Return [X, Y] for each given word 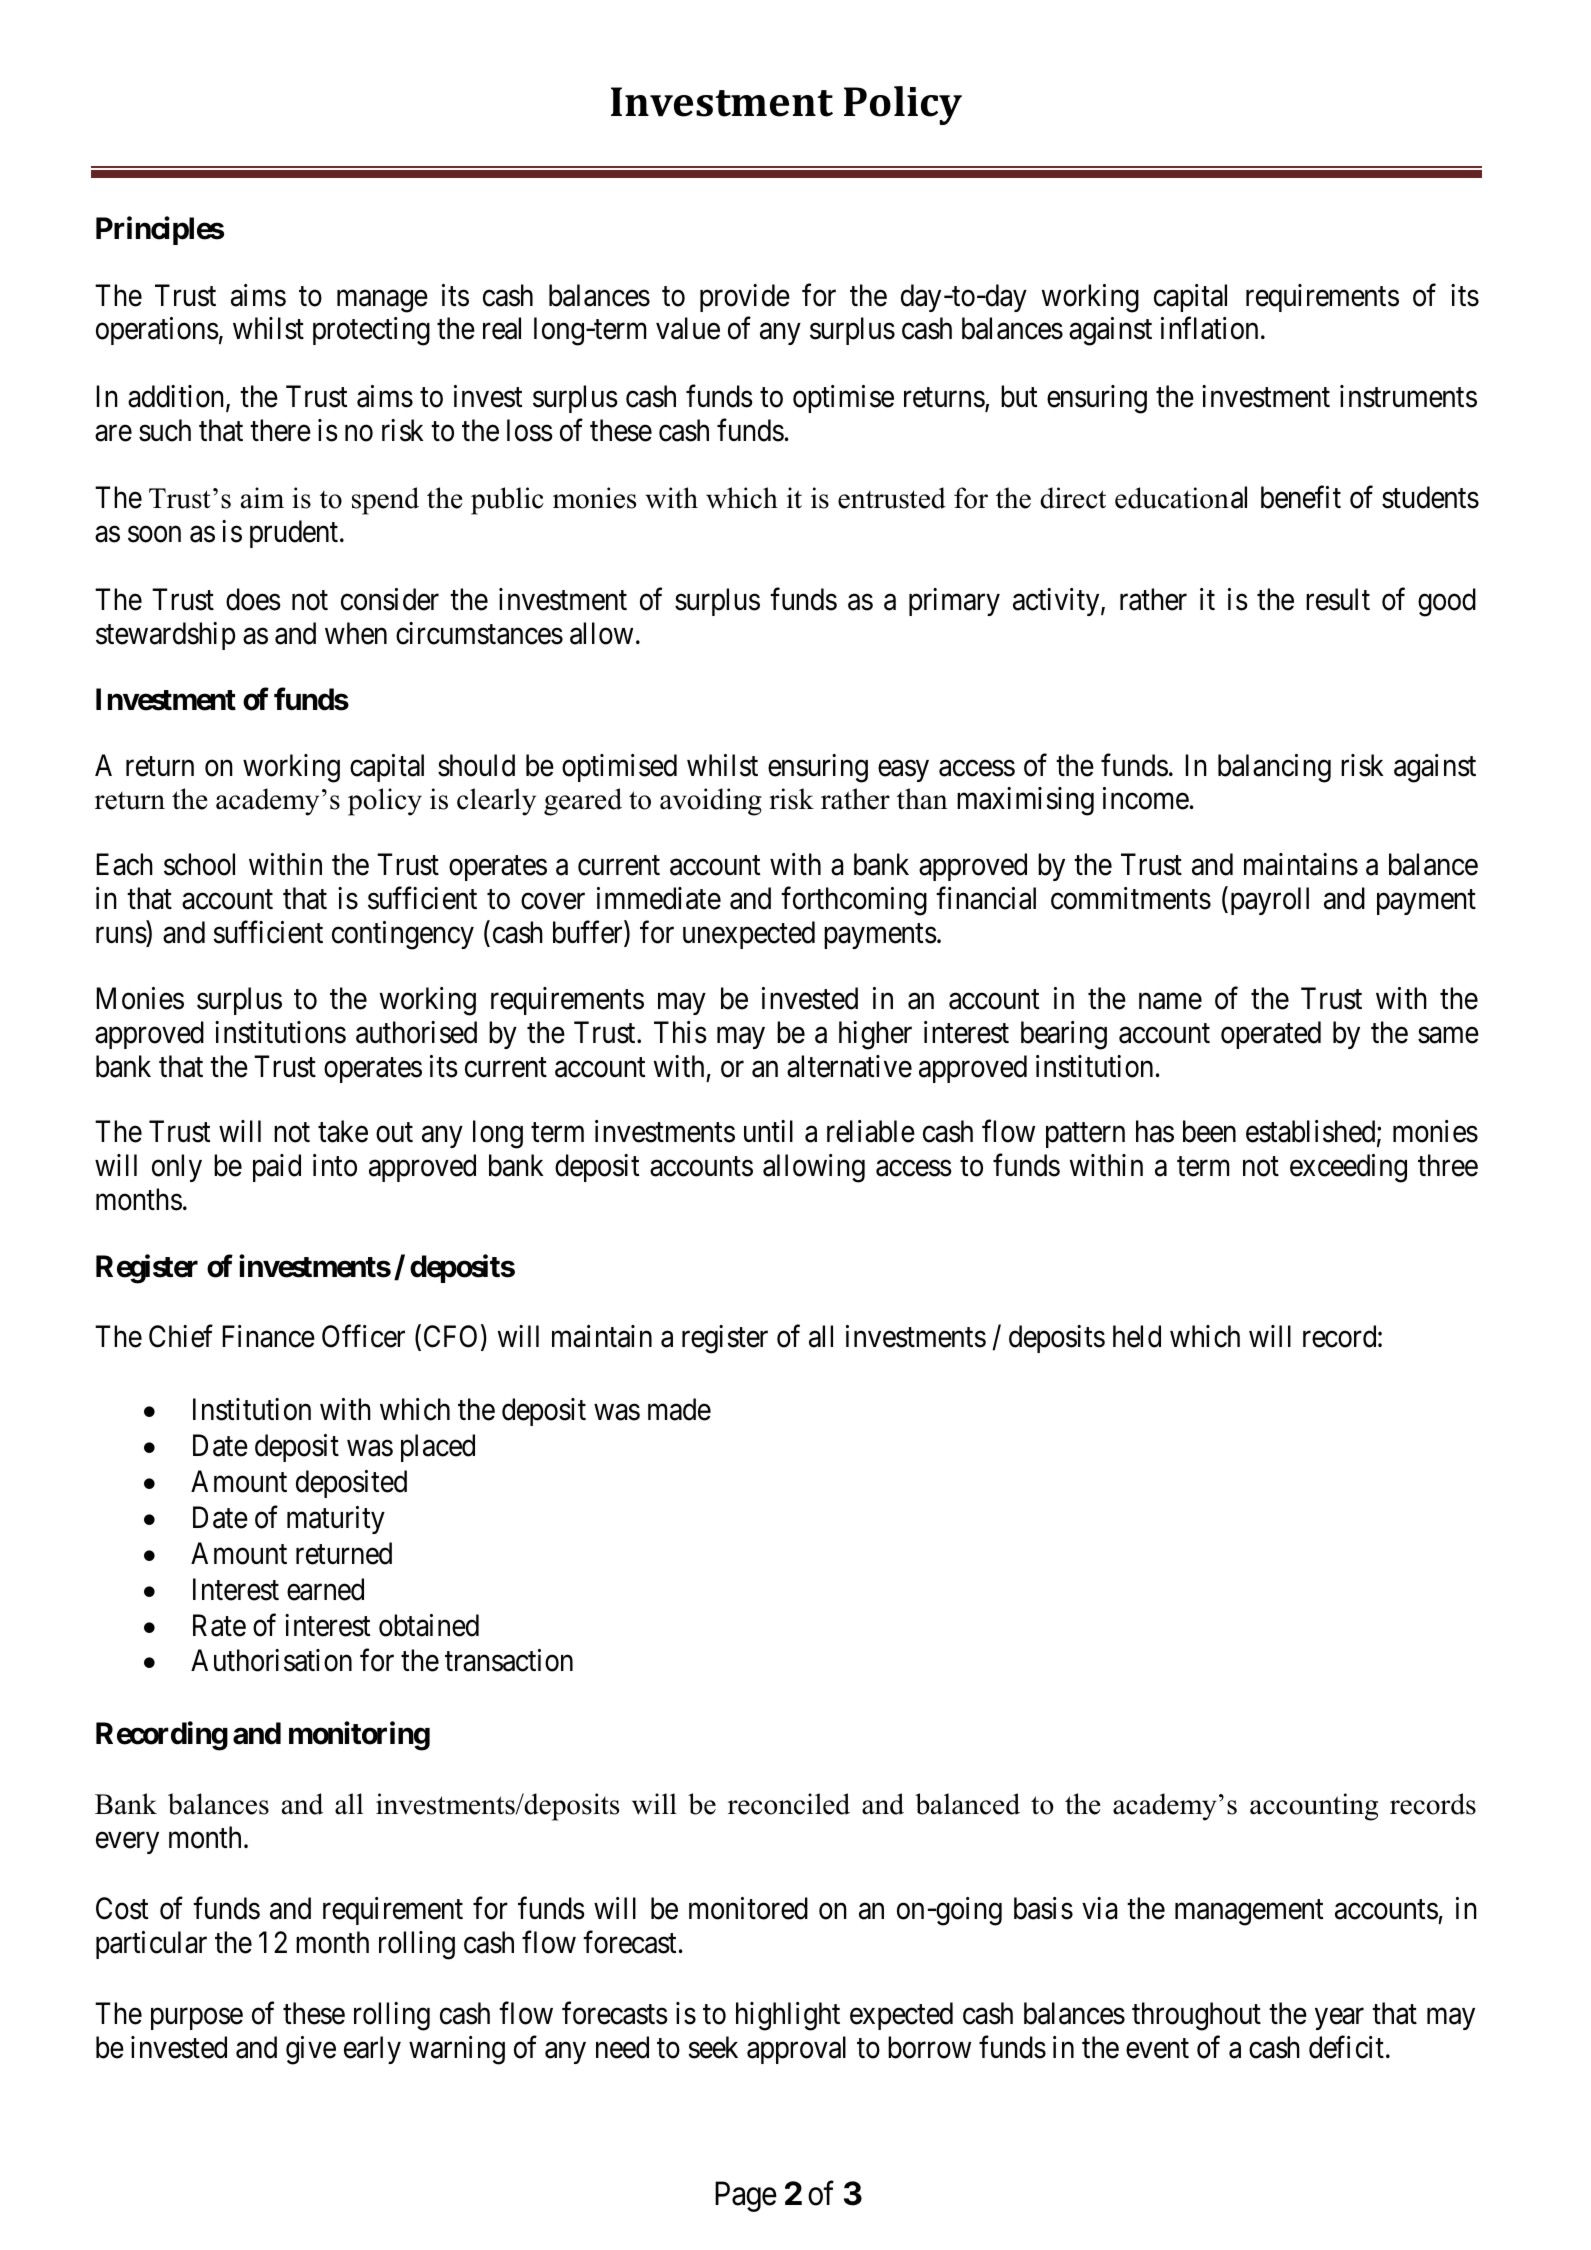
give [311, 2050]
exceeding [1348, 1168]
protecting [371, 331]
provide [745, 298]
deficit [1346, 2047]
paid [277, 1168]
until [768, 1131]
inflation [1209, 328]
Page [746, 2197]
